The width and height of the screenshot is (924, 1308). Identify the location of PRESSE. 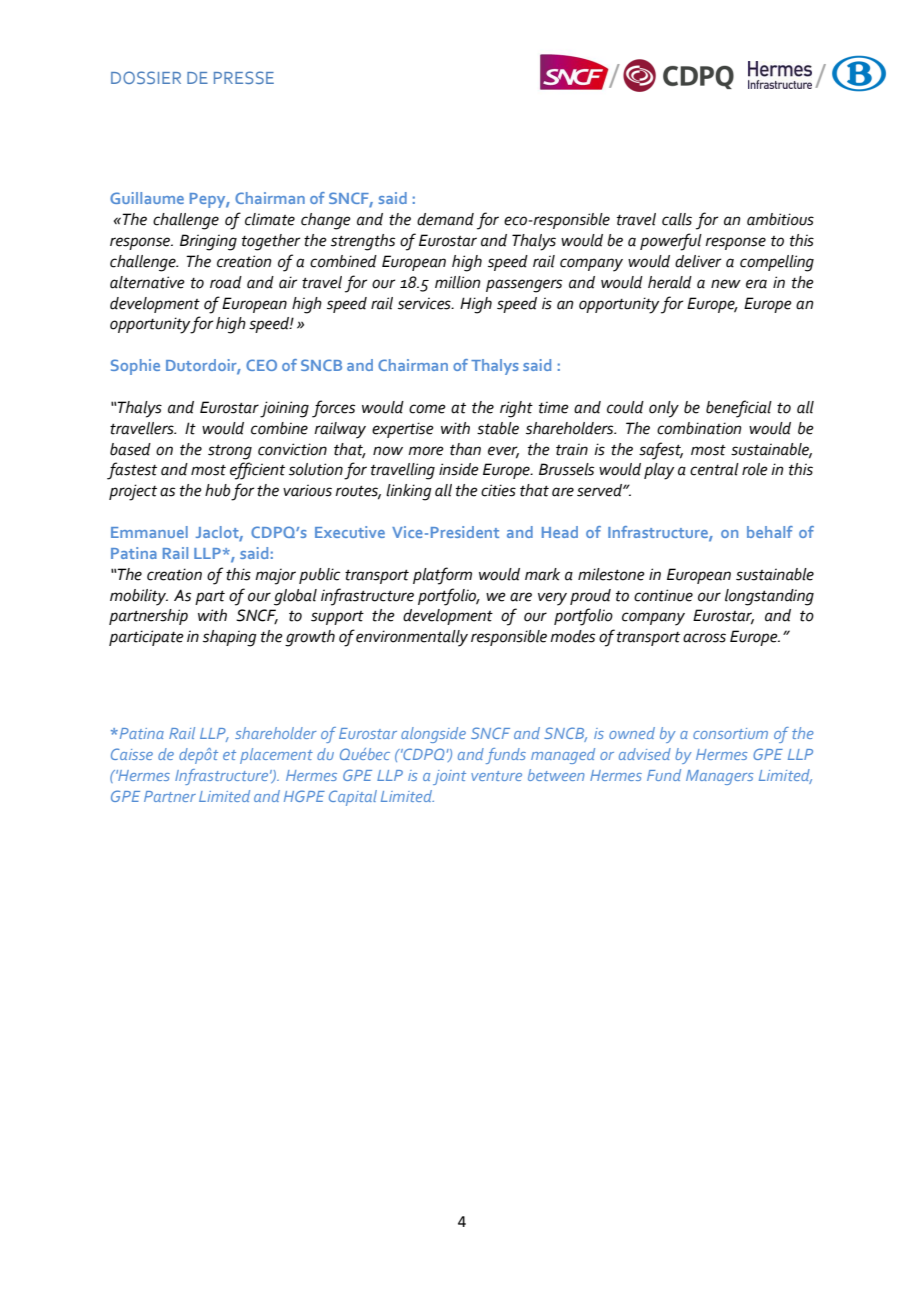
(244, 77).
